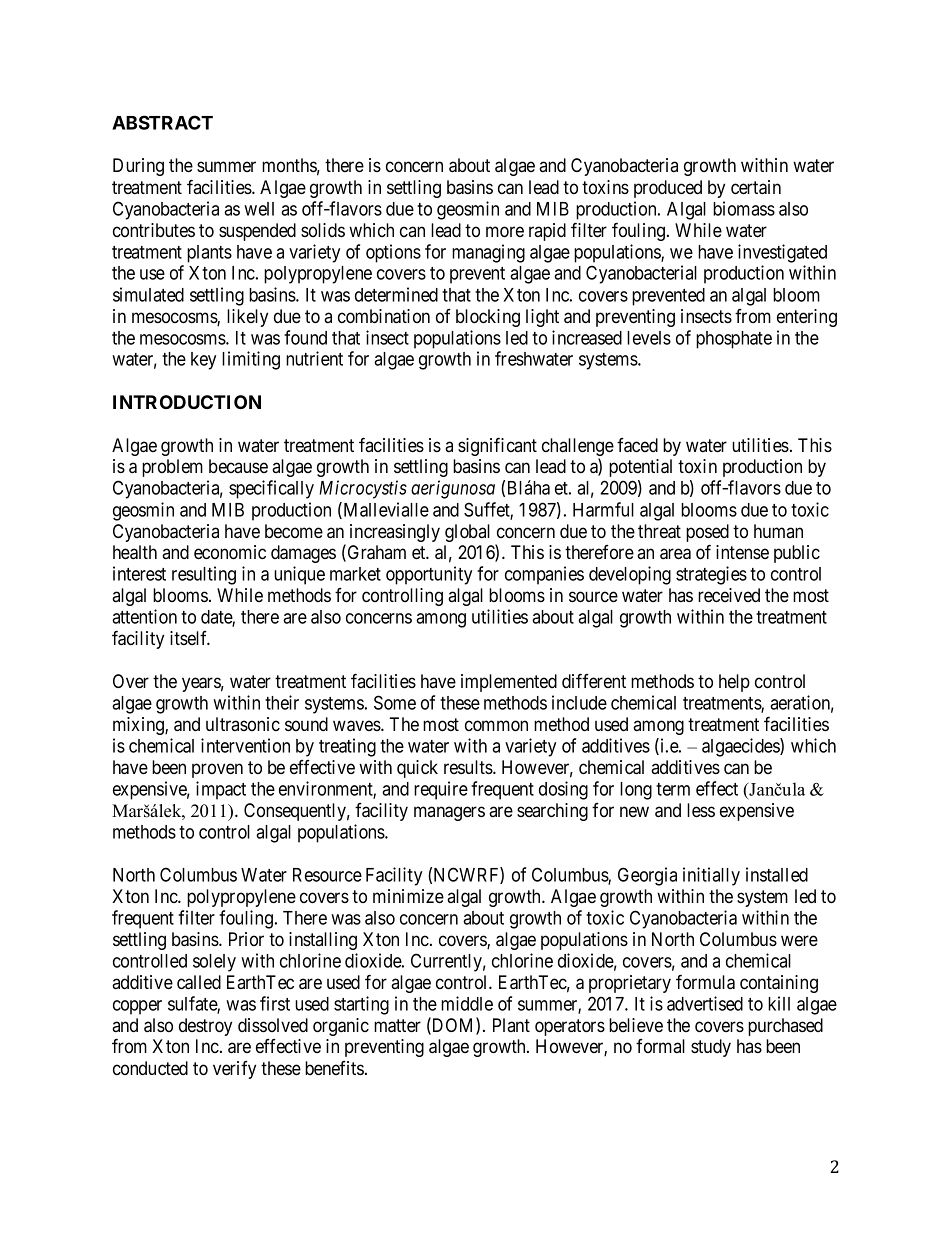 This screenshot has width=952, height=1233. Describe the element at coordinates (505, 232) in the screenshot. I see `more` at that location.
